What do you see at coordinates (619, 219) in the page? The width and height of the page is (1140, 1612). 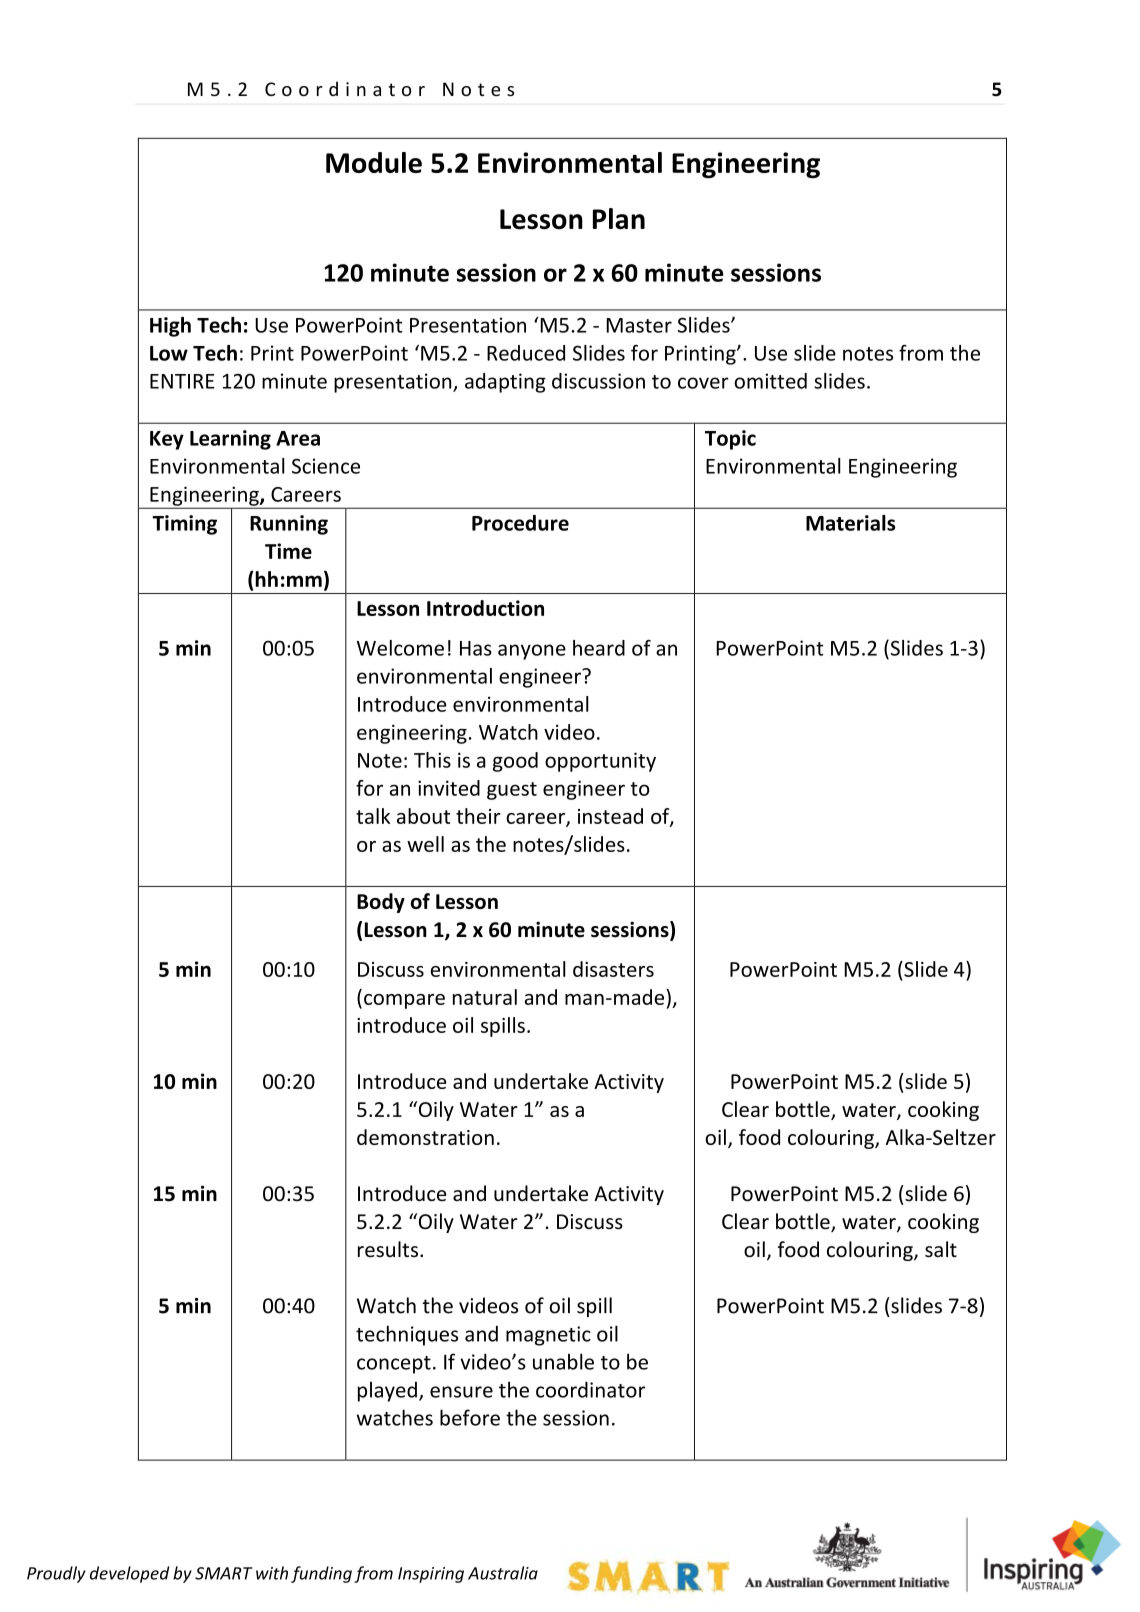 I see `Plan` at bounding box center [619, 219].
